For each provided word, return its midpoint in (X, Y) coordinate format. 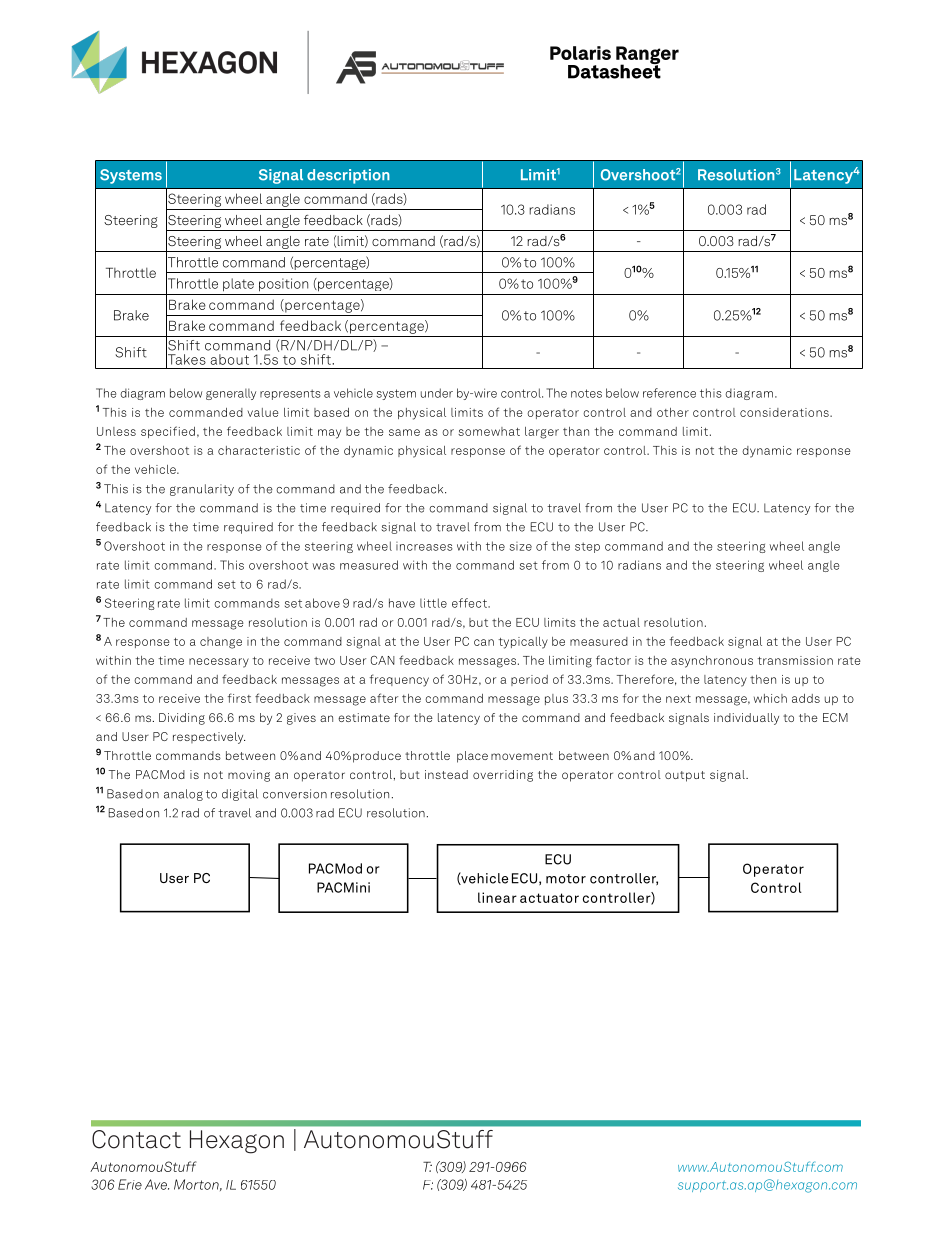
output (685, 776)
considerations (785, 412)
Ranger (647, 56)
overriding (503, 776)
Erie (130, 1184)
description (348, 176)
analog (183, 795)
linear (497, 897)
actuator (549, 898)
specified (168, 432)
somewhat (489, 431)
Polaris (580, 53)
